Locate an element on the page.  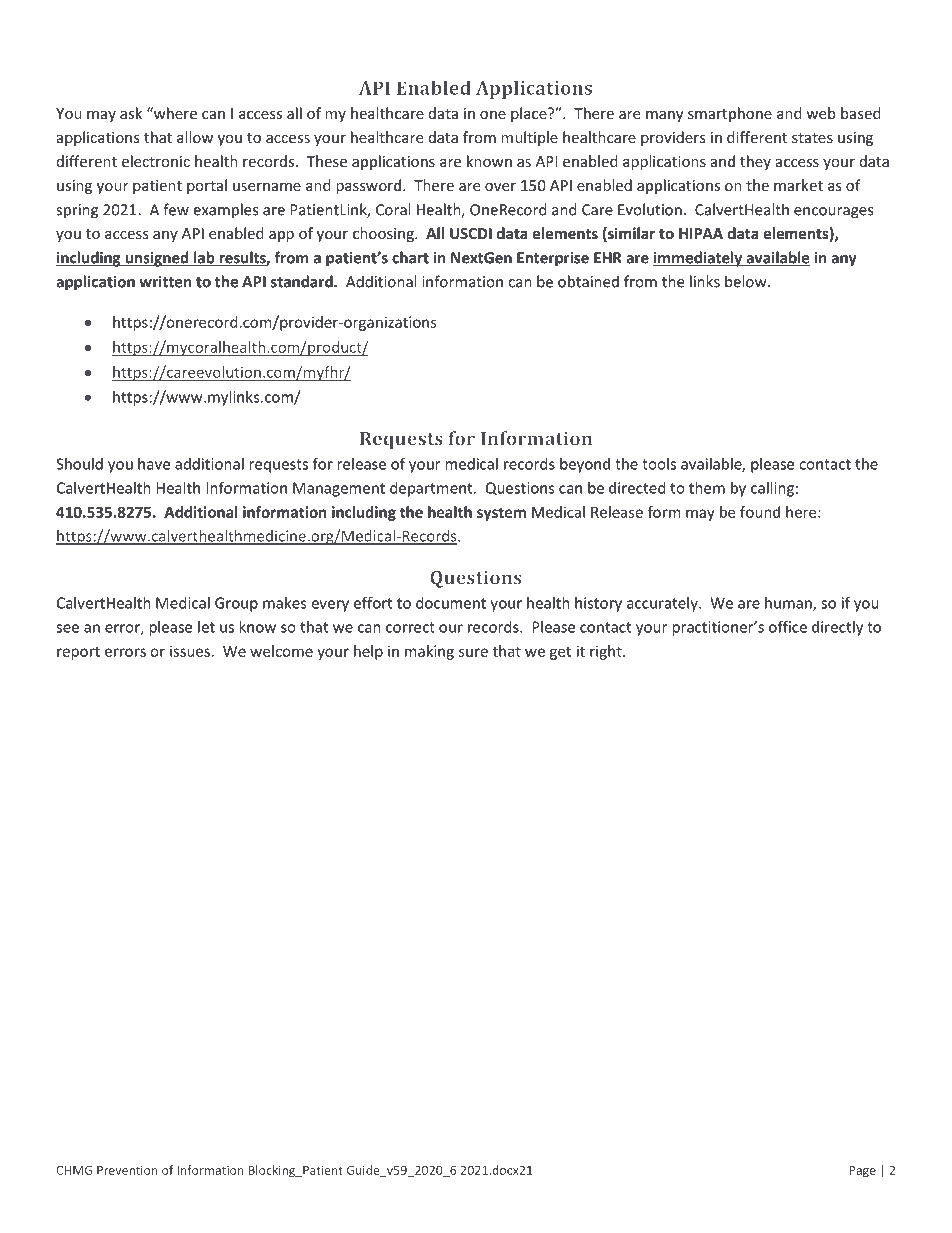
department is located at coordinates (432, 489).
